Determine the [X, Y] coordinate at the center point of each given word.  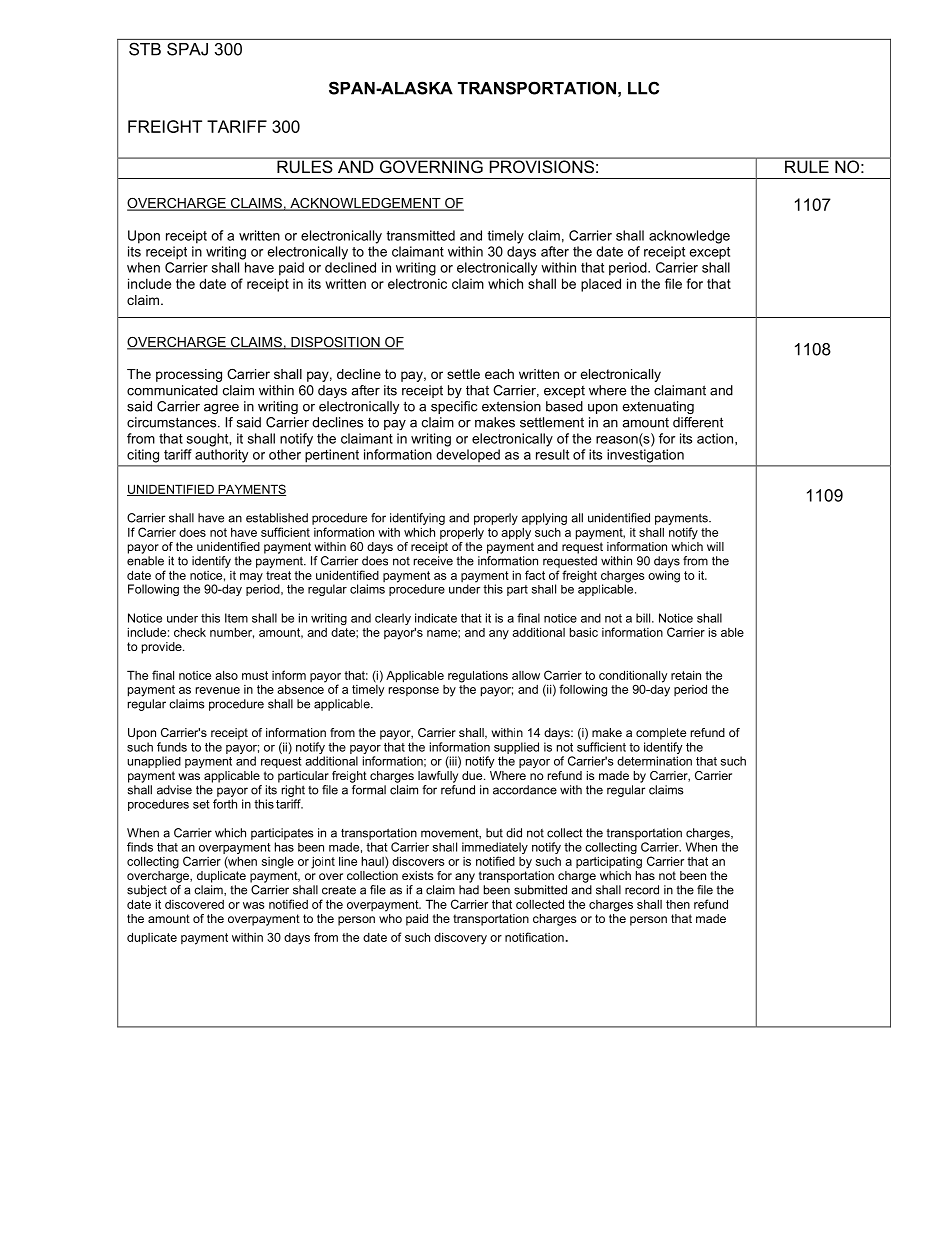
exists [417, 875]
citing [143, 456]
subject [147, 891]
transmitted [420, 235]
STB [145, 49]
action [716, 438]
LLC [643, 88]
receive [433, 561]
